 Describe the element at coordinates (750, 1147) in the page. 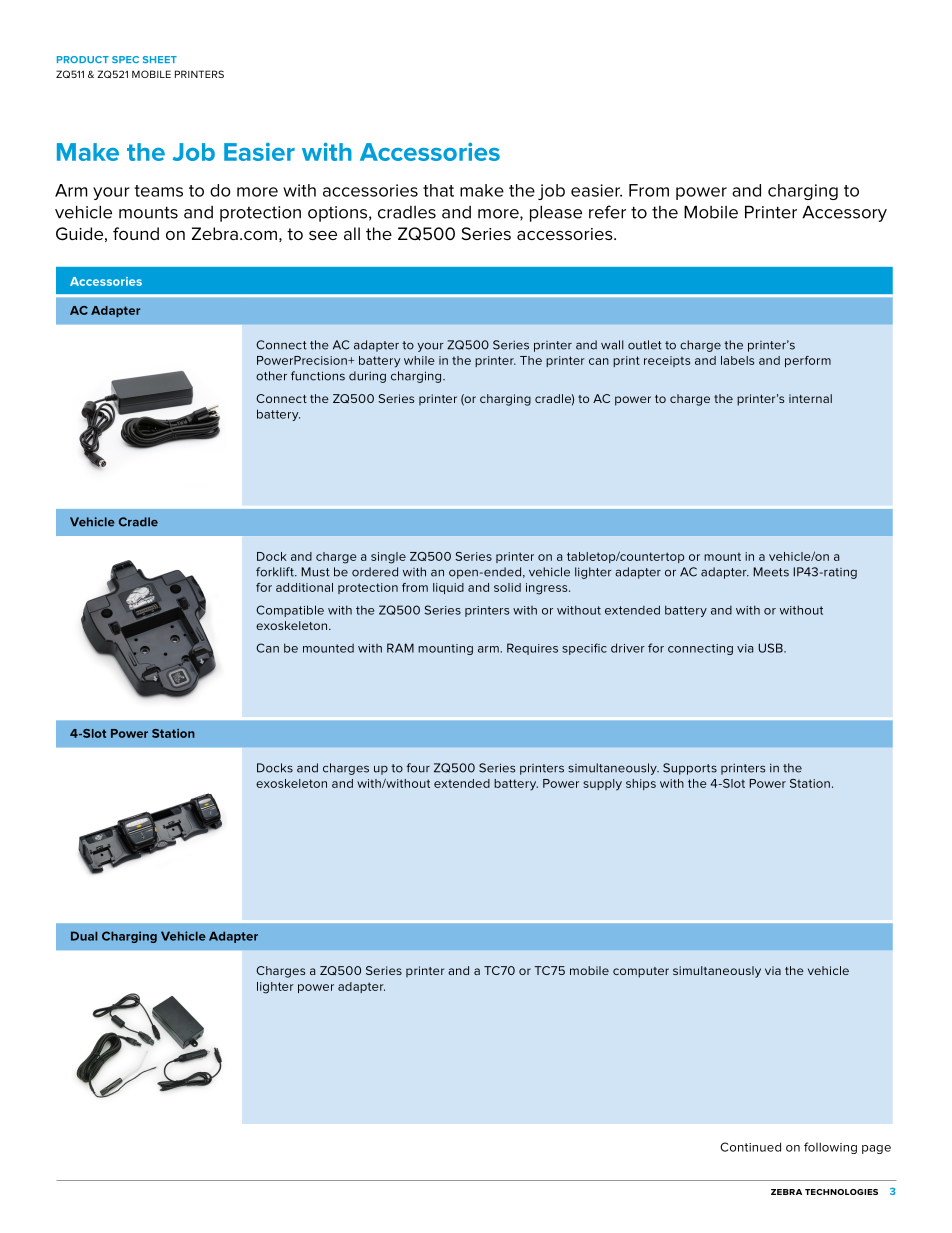

I see `Continued` at that location.
